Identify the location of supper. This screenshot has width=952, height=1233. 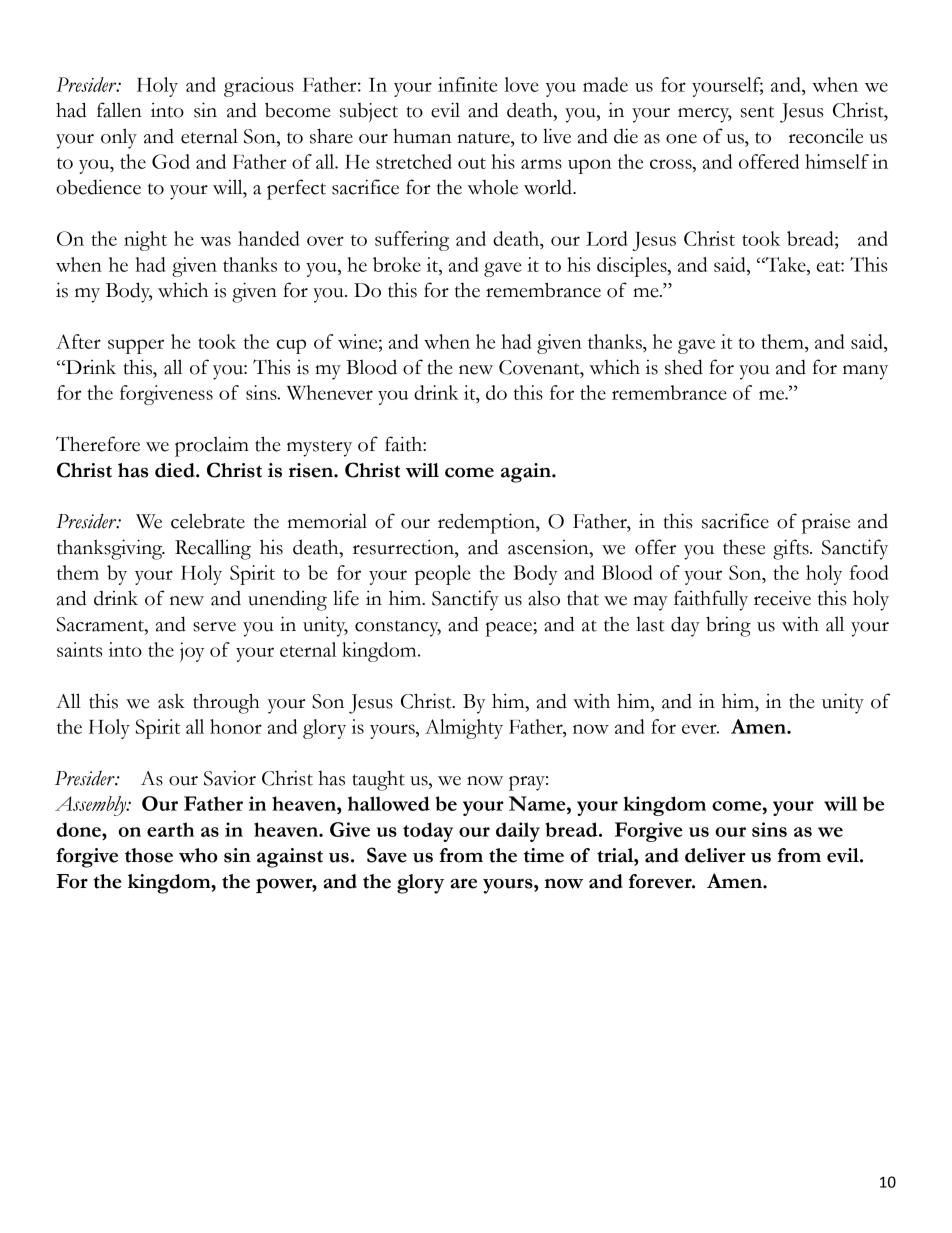
(136, 346).
